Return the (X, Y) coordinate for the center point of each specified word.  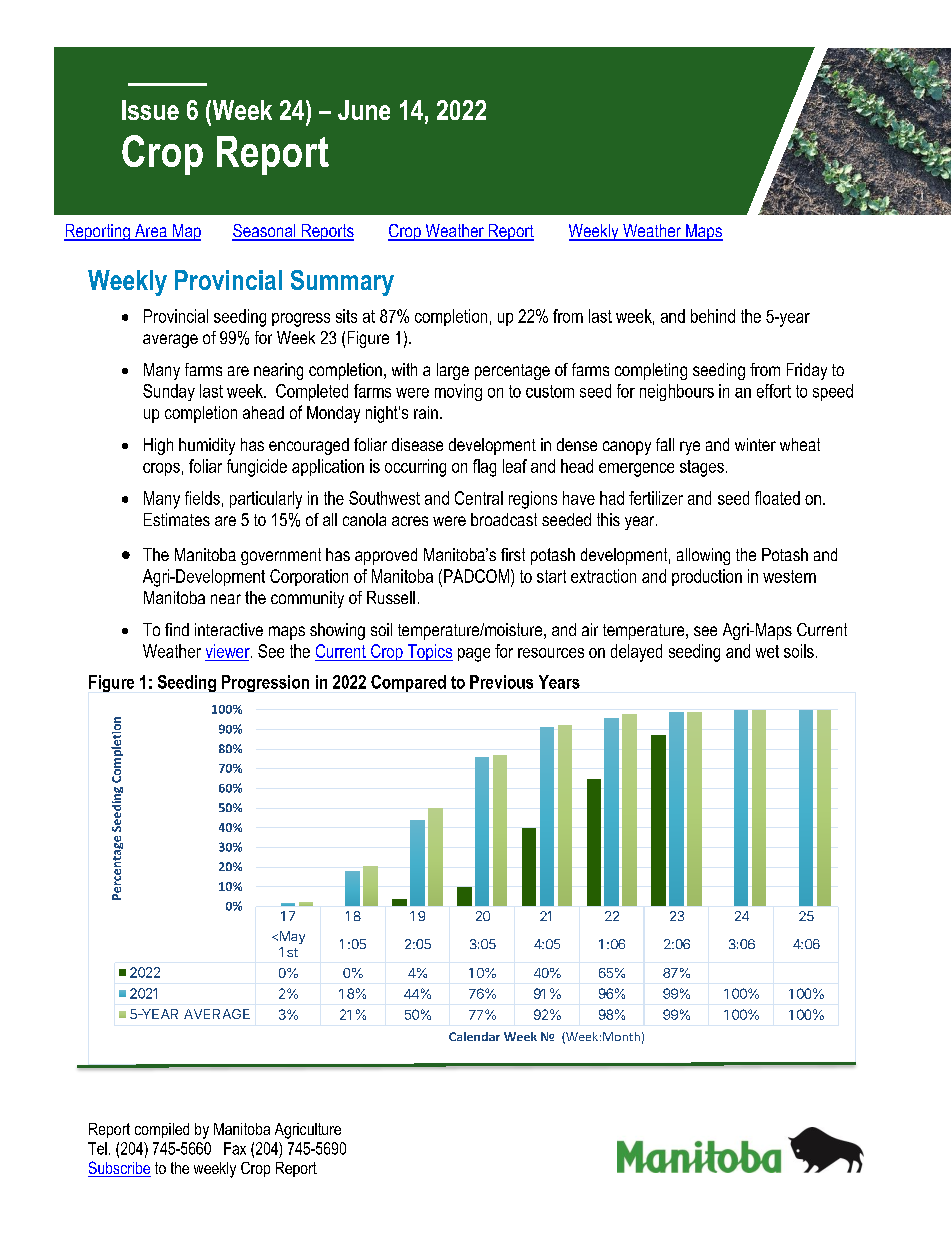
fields (202, 498)
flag (484, 468)
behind (713, 316)
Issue (150, 110)
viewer (229, 651)
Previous (501, 682)
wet (767, 651)
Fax (235, 1148)
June (364, 110)
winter (755, 444)
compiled (162, 1130)
